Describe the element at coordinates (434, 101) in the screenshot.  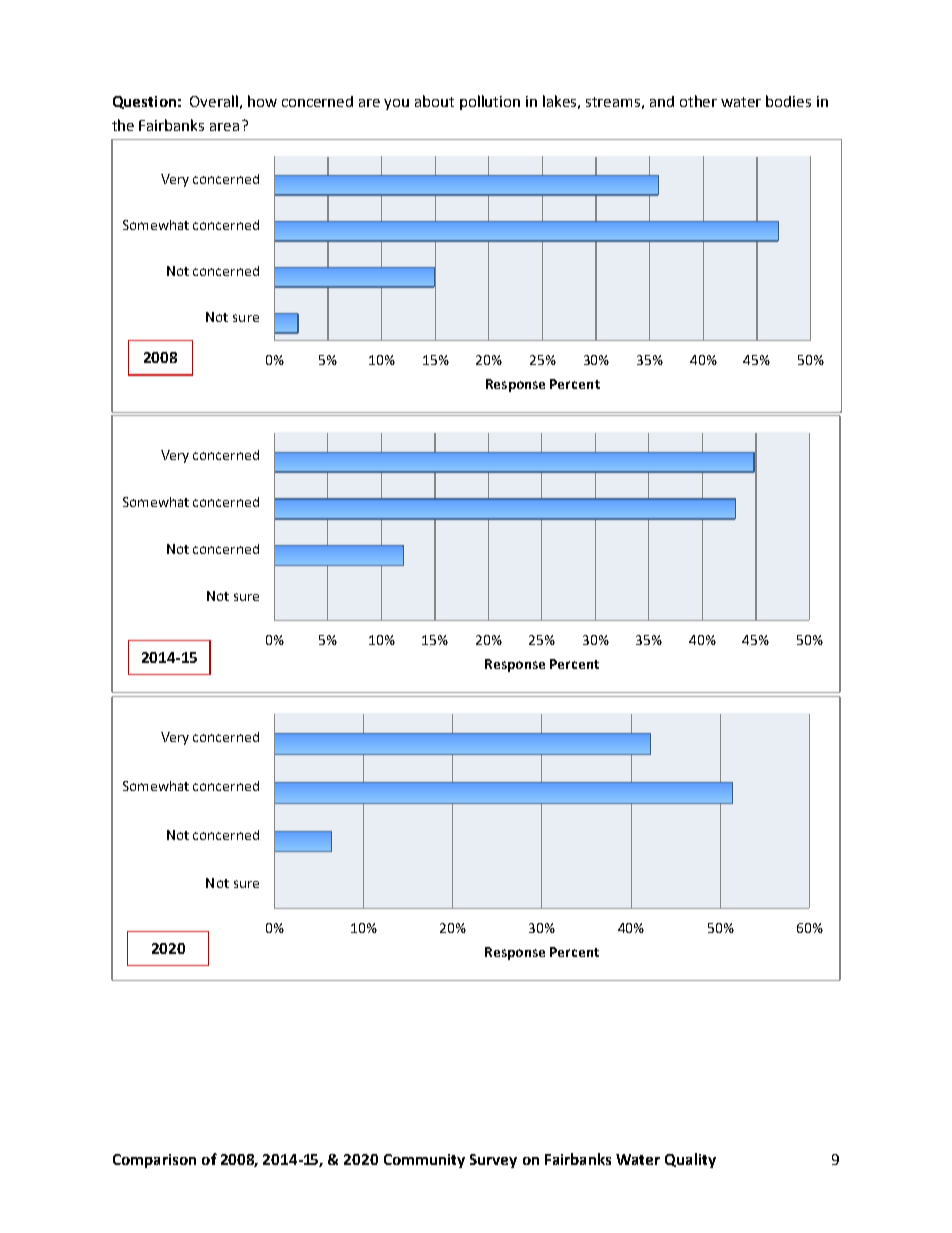
I see `about` at that location.
